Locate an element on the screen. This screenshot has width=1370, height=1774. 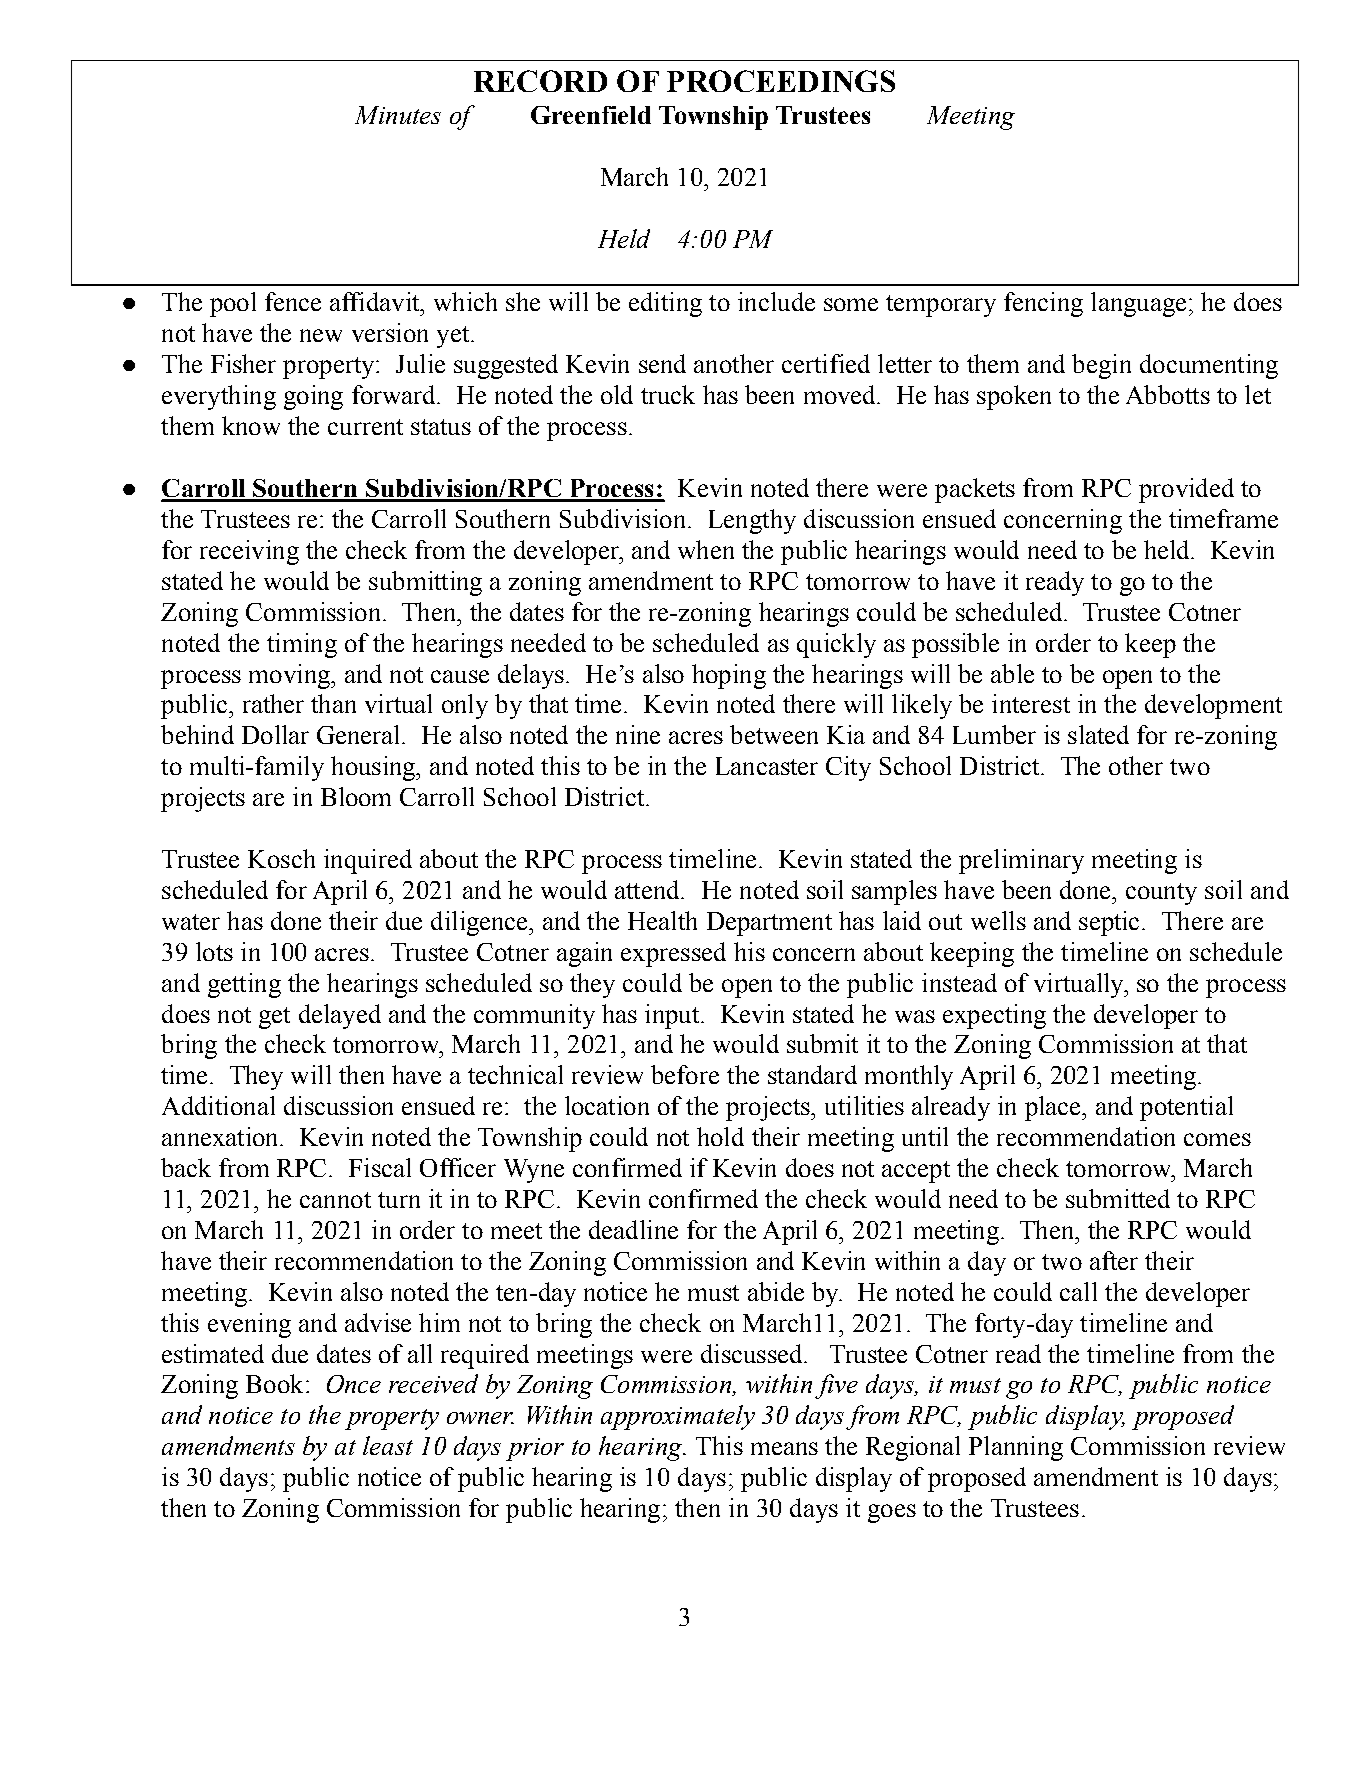
language is located at coordinates (1138, 304).
